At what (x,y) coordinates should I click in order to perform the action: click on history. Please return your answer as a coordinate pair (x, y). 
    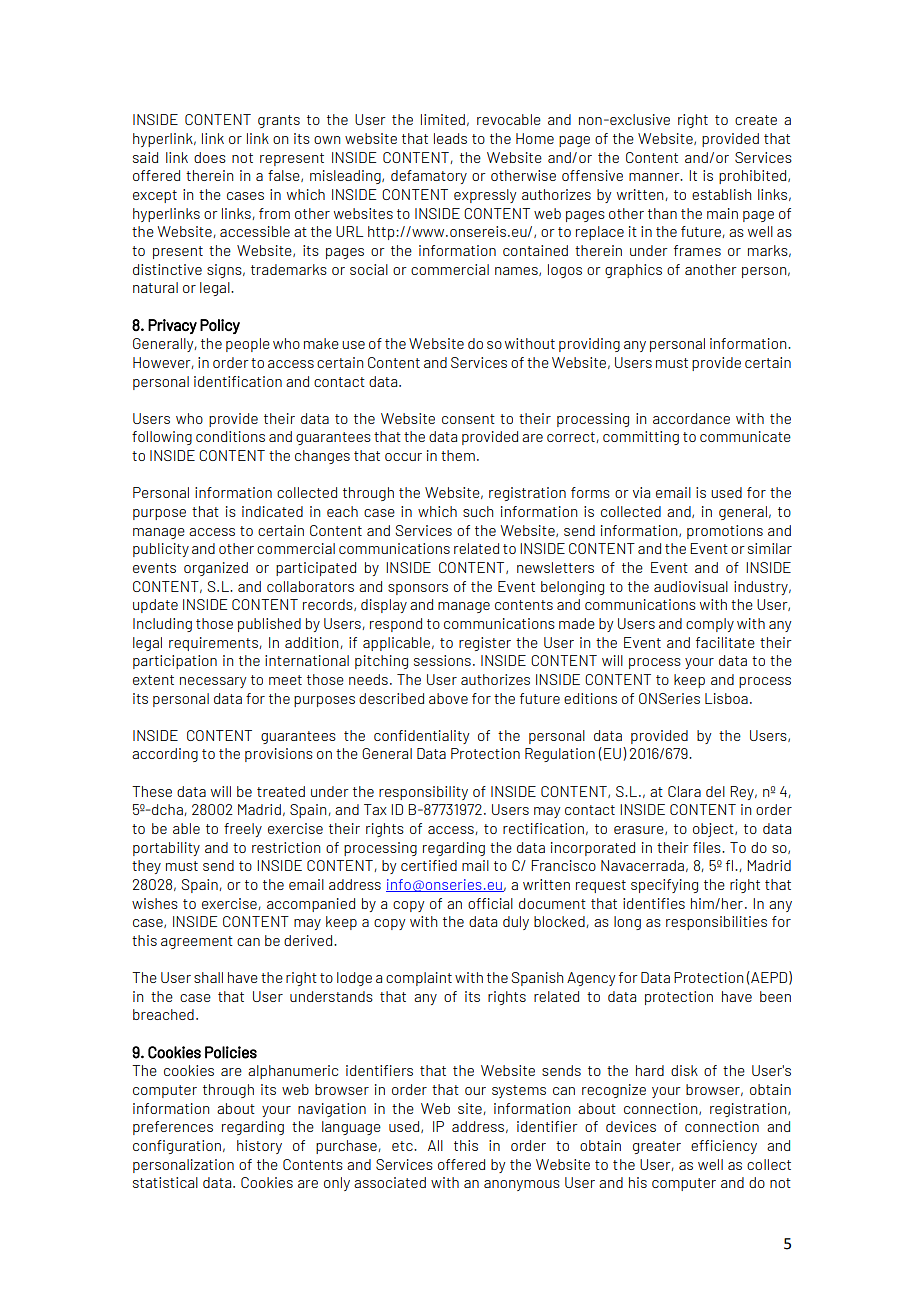
    Looking at the image, I should click on (259, 1147).
